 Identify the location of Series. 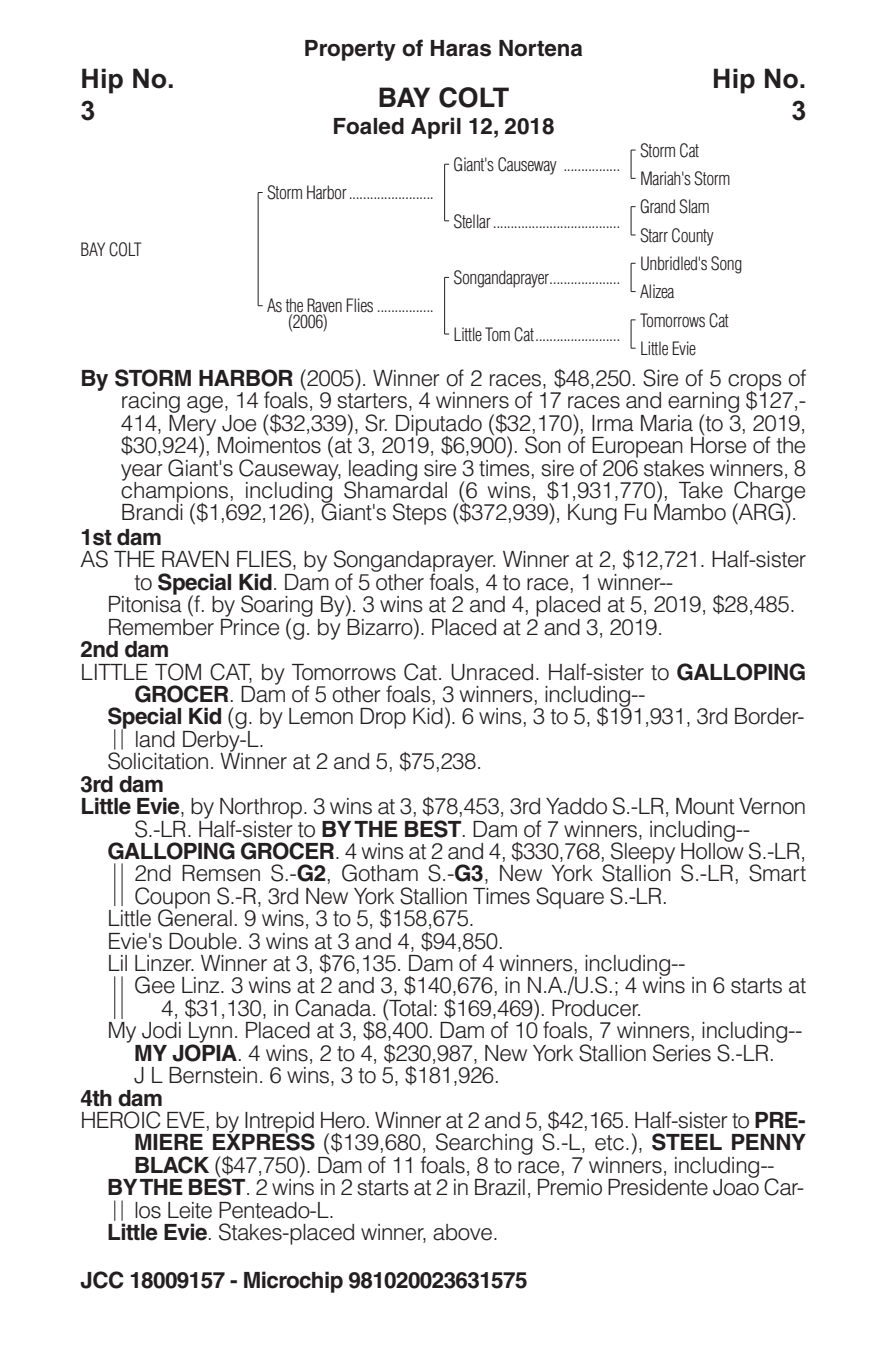
(682, 1053).
